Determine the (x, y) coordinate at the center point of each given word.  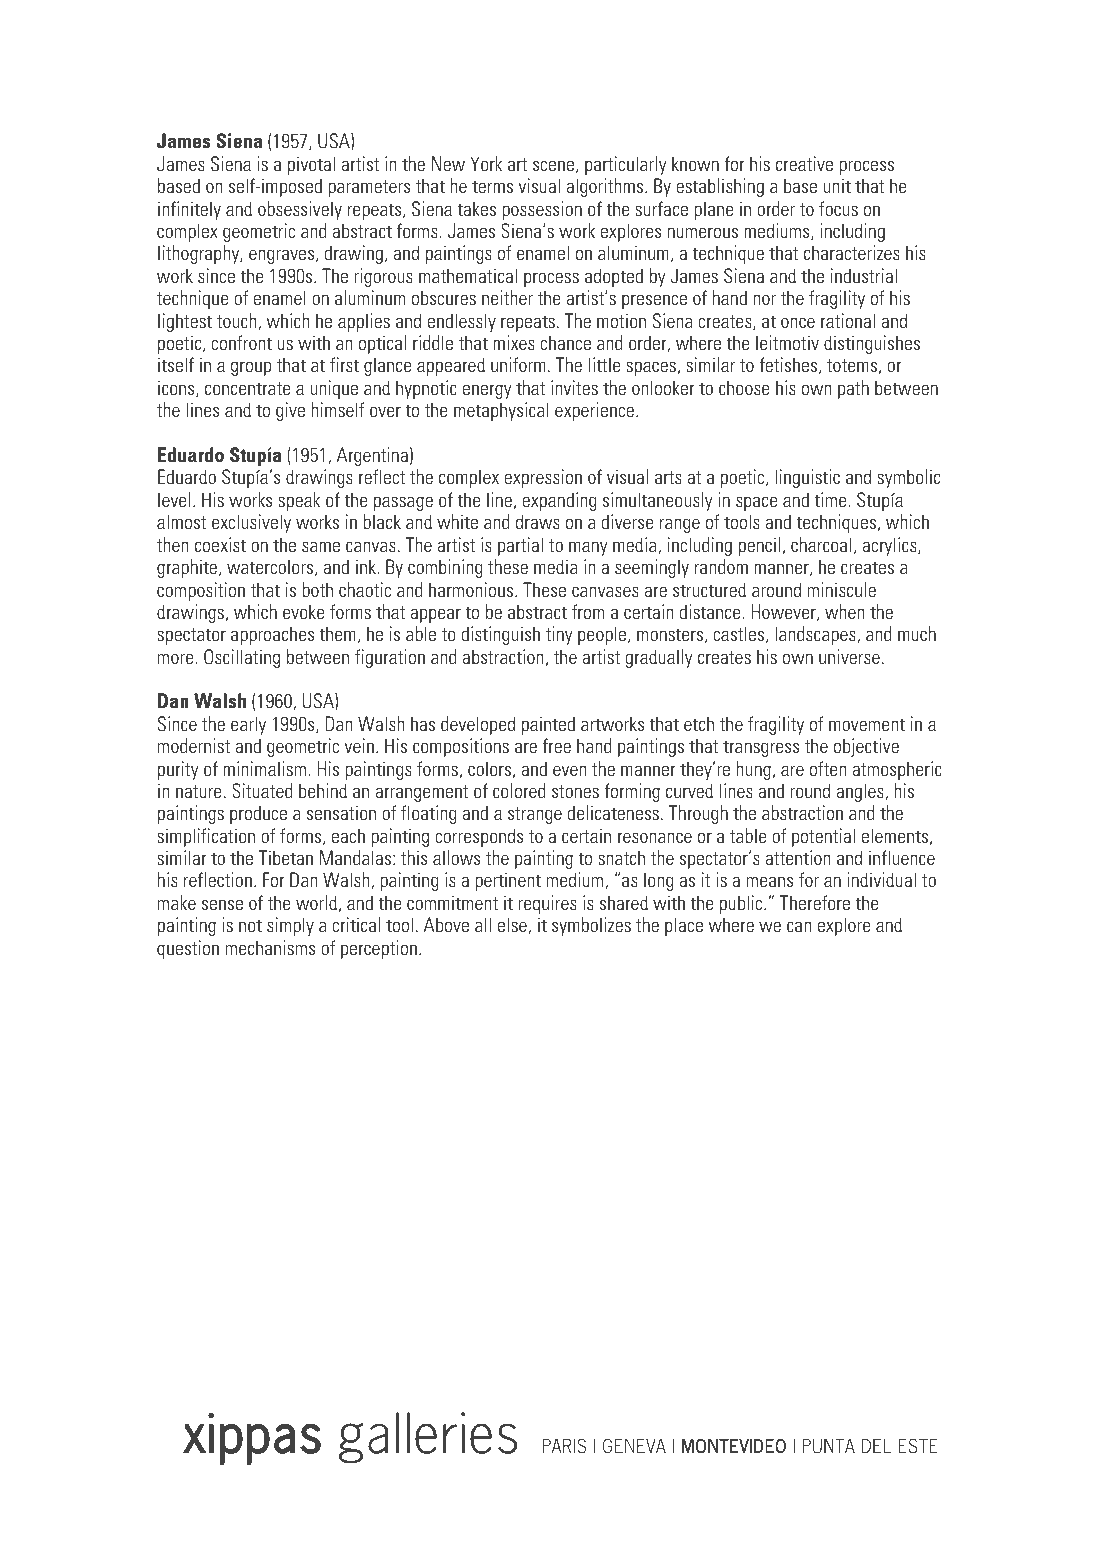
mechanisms (270, 947)
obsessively (300, 210)
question (188, 949)
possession (542, 210)
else (513, 925)
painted (548, 725)
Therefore (815, 902)
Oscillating (242, 658)
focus (838, 208)
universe (849, 656)
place (684, 926)
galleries (428, 1438)
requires (547, 904)
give (290, 411)
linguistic (807, 478)
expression (543, 478)
